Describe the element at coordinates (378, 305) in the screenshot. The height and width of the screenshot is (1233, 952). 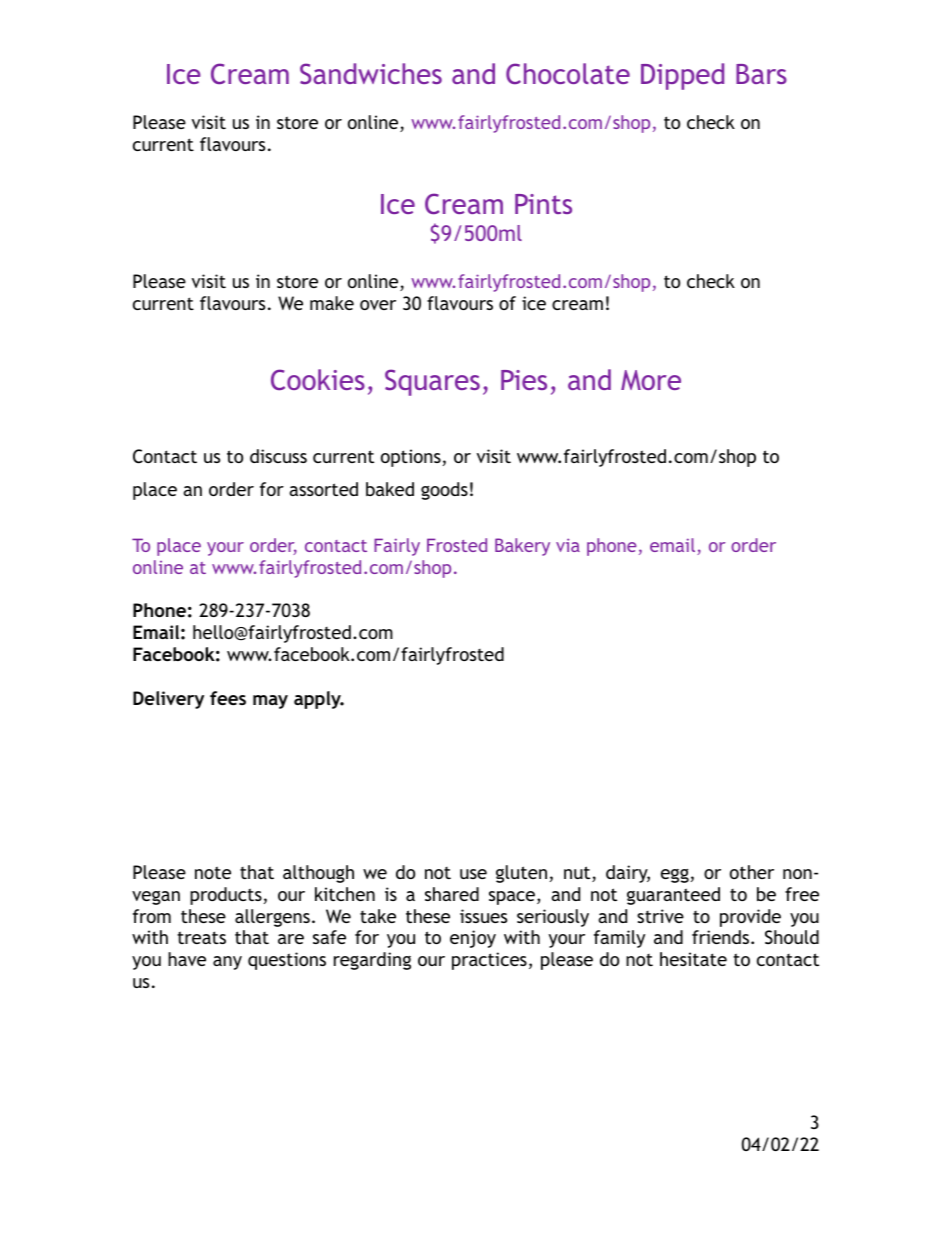
I see `over` at that location.
